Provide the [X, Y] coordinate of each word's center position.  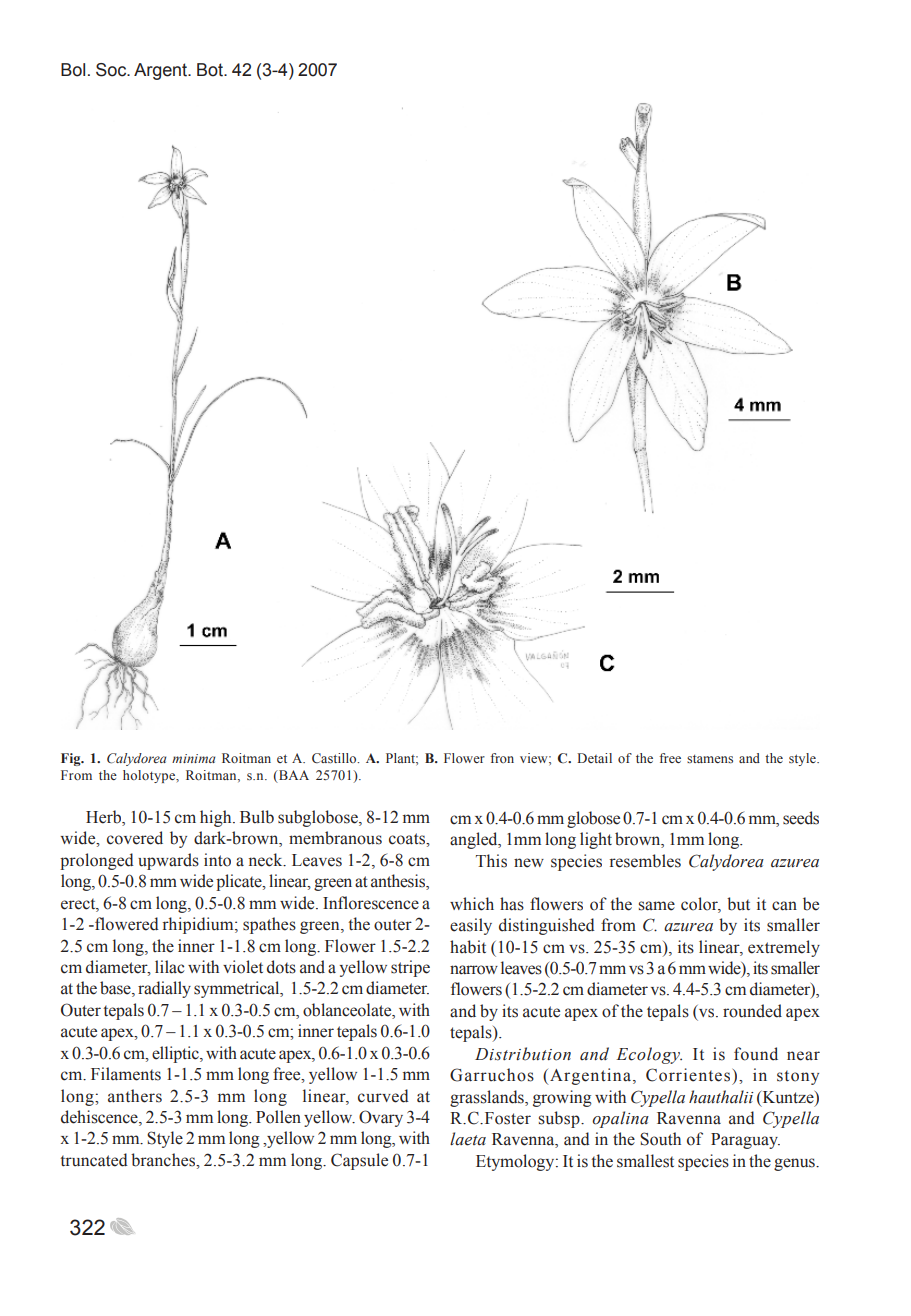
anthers [135, 1096]
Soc [112, 70]
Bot [211, 70]
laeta [468, 1139]
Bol [73, 70]
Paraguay [745, 1141]
